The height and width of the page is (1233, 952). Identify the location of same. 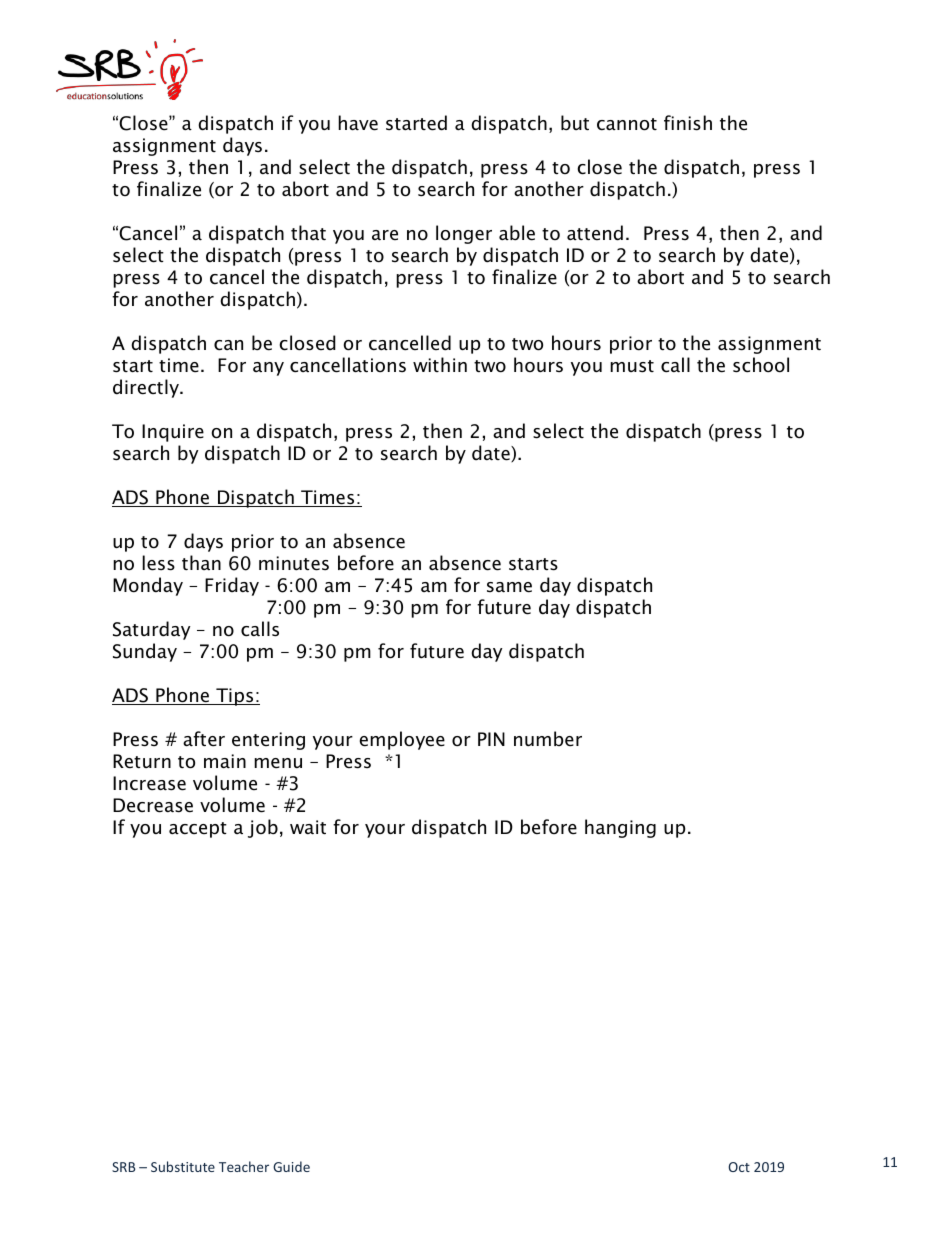
(509, 587).
